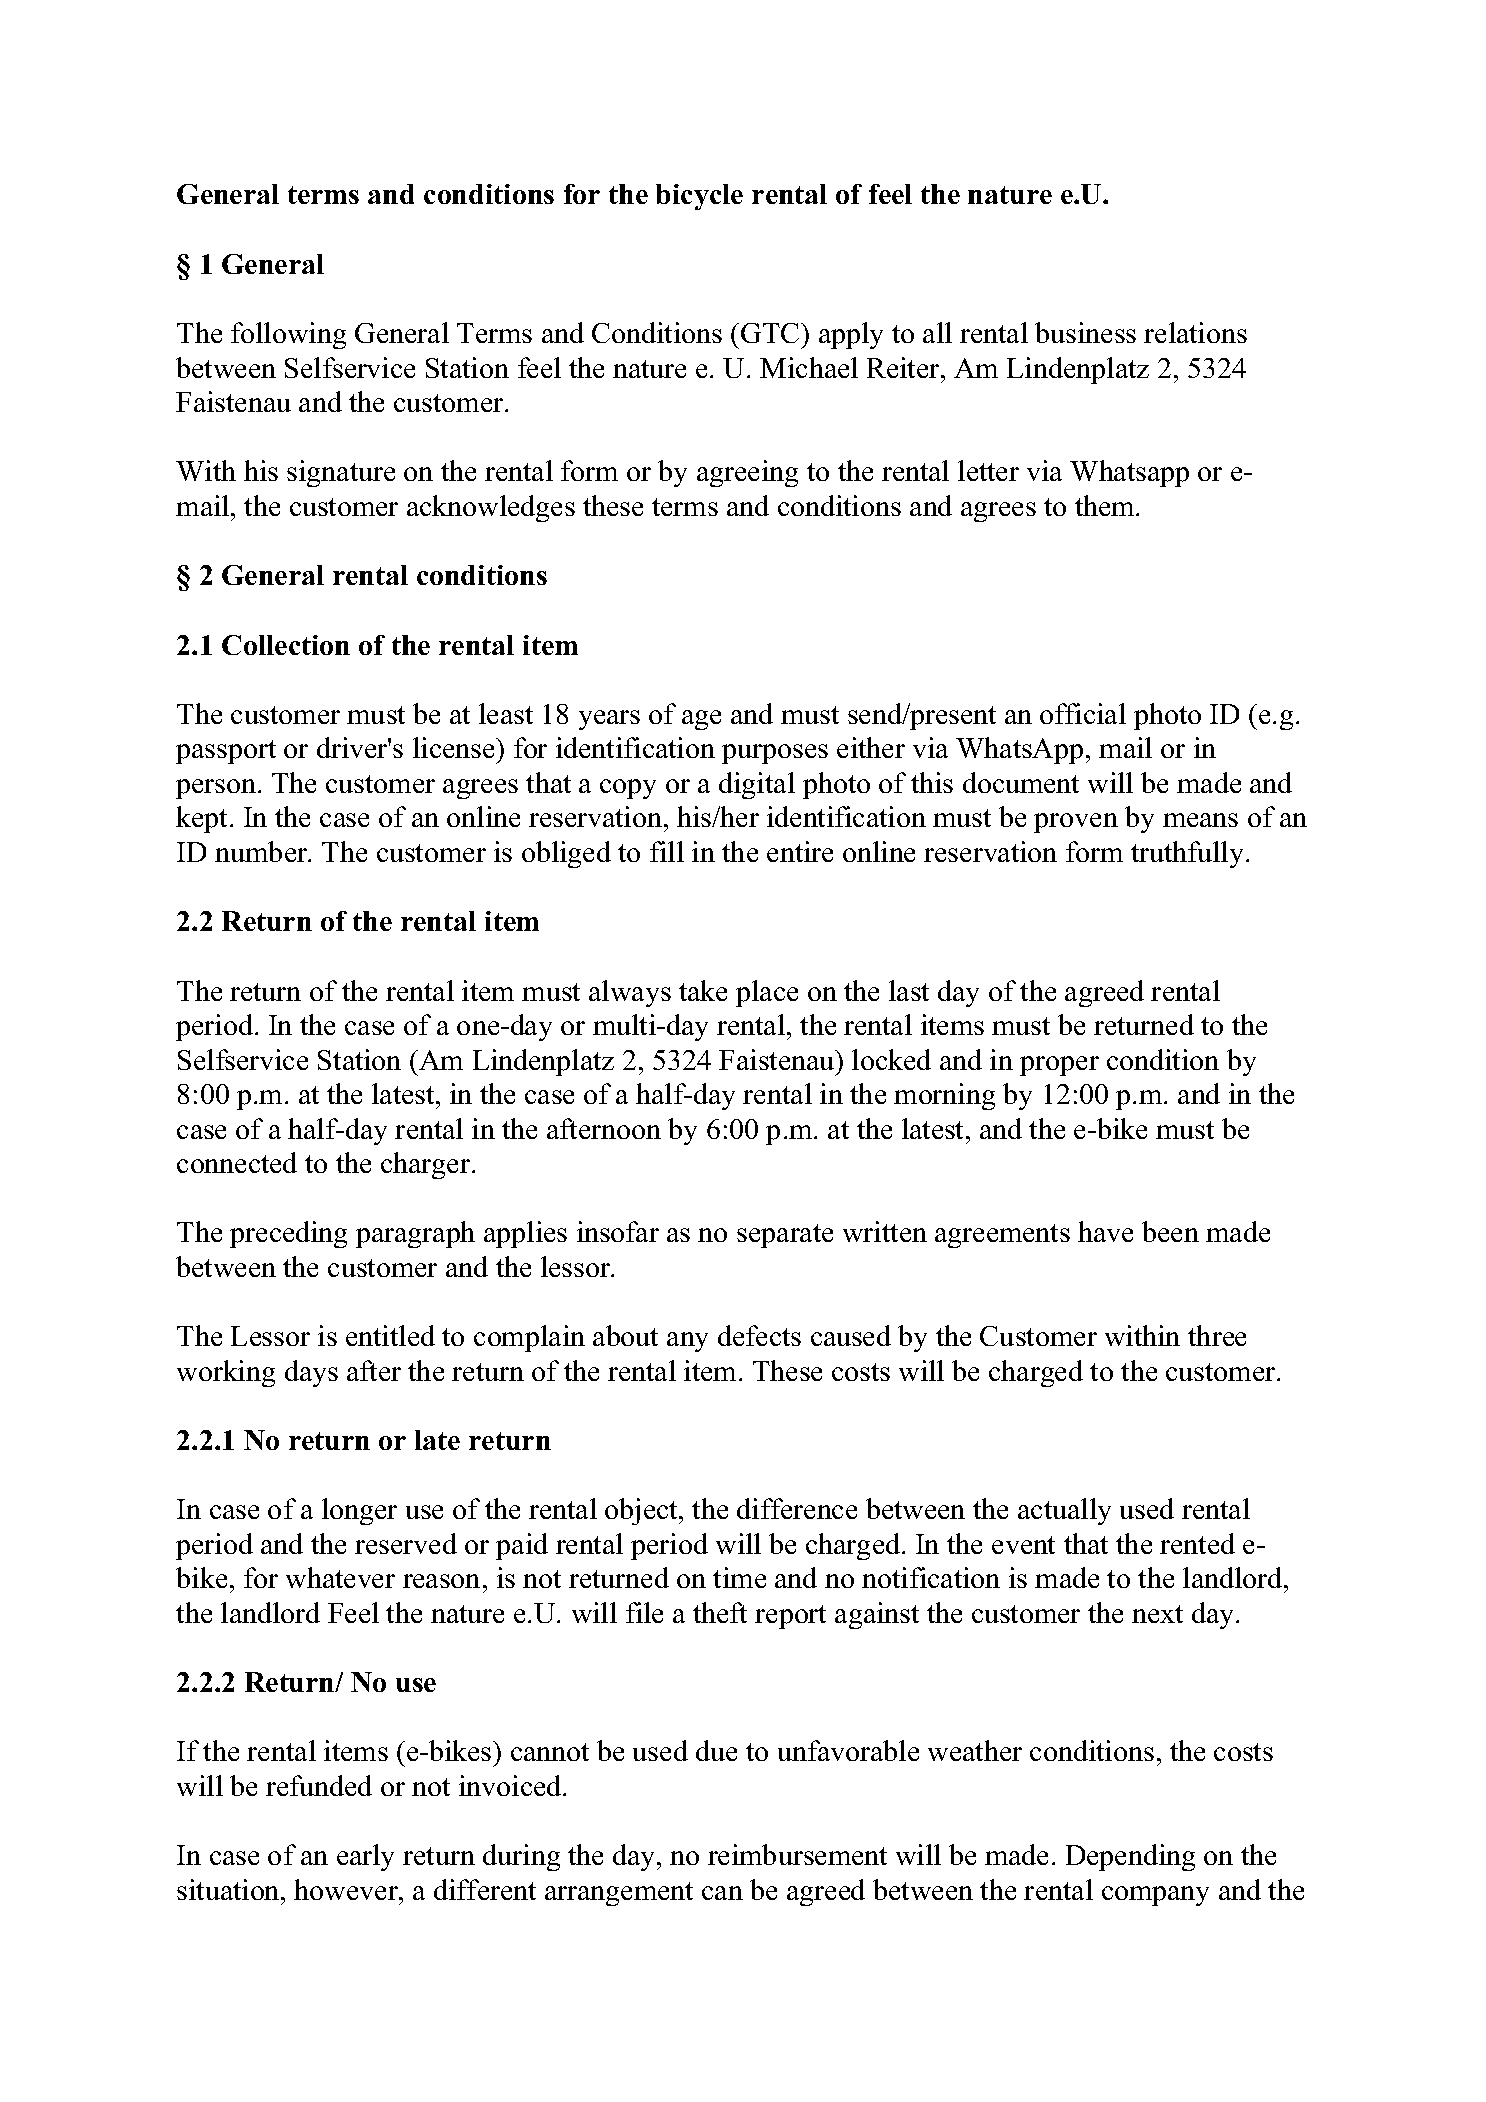  Describe the element at coordinates (365, 1857) in the document. I see `early` at that location.
